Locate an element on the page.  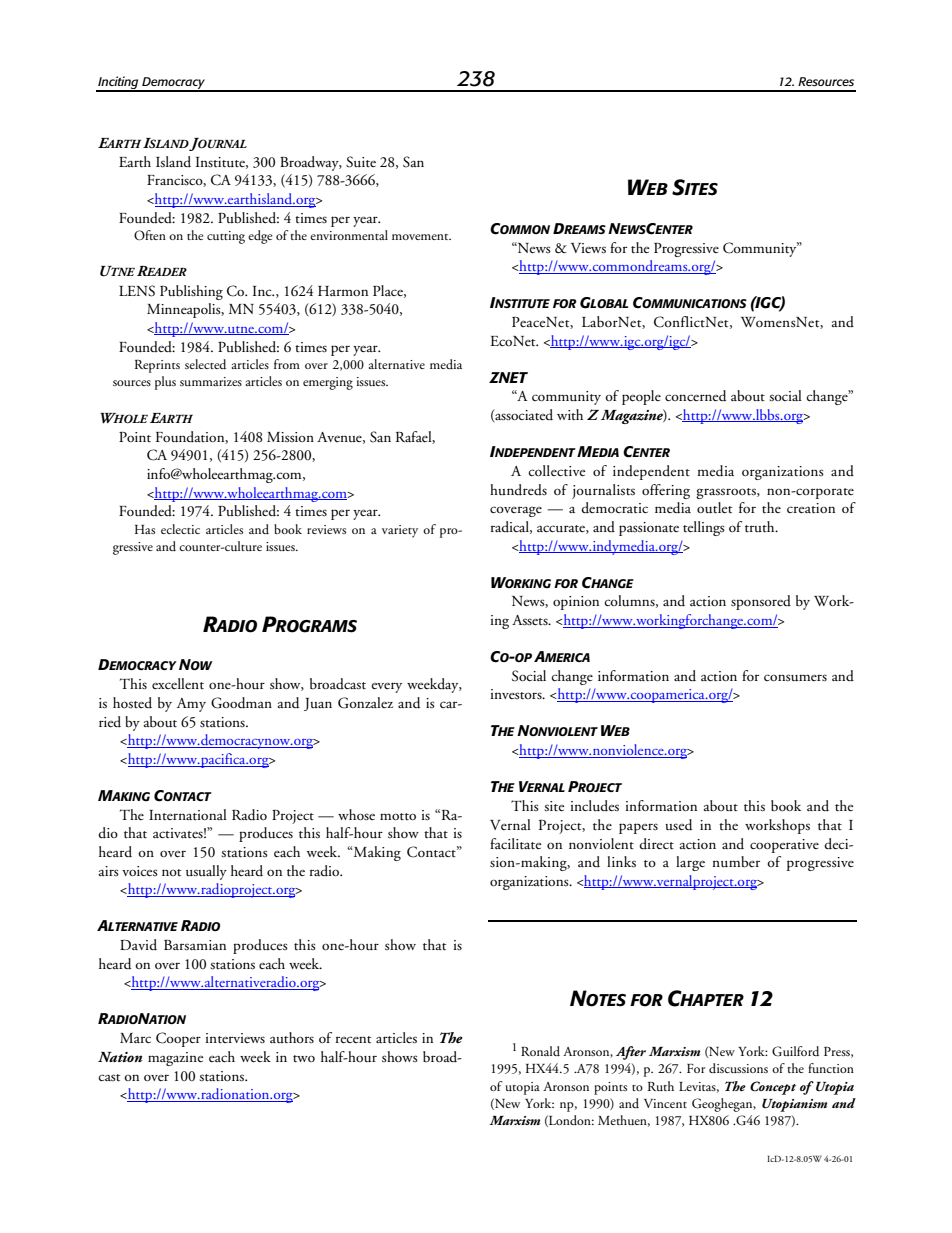
opinion is located at coordinates (576, 603).
